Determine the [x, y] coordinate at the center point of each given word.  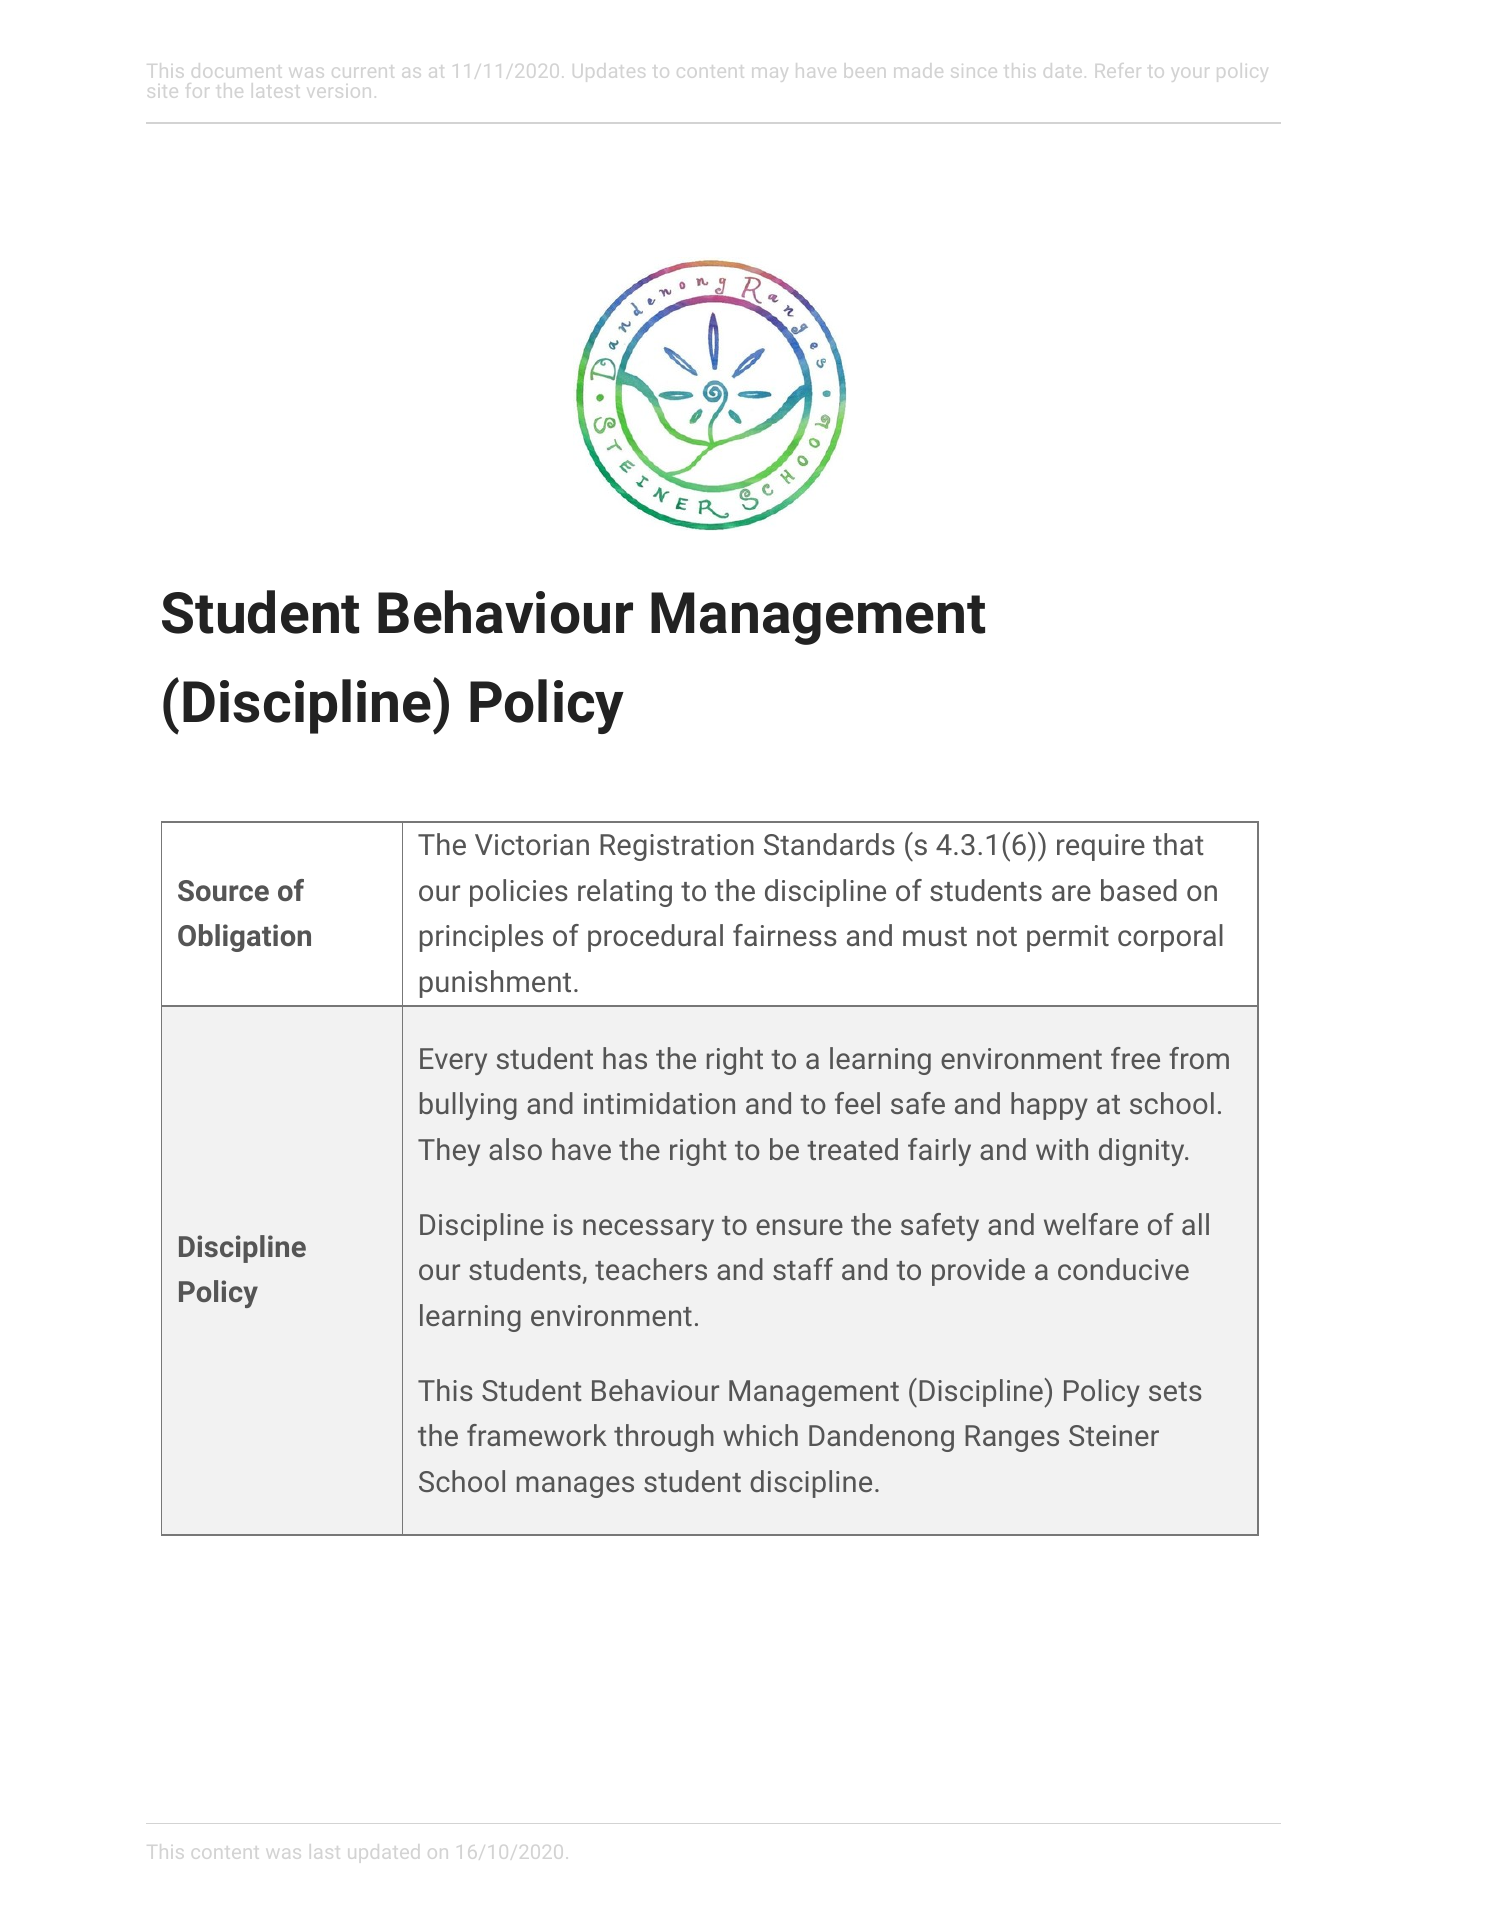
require [1101, 847]
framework [537, 1435]
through [664, 1438]
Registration [677, 847]
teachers [651, 1269]
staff [803, 1269]
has [625, 1058]
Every [453, 1061]
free [1135, 1058]
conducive [1123, 1269]
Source [223, 890]
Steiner [1114, 1435]
